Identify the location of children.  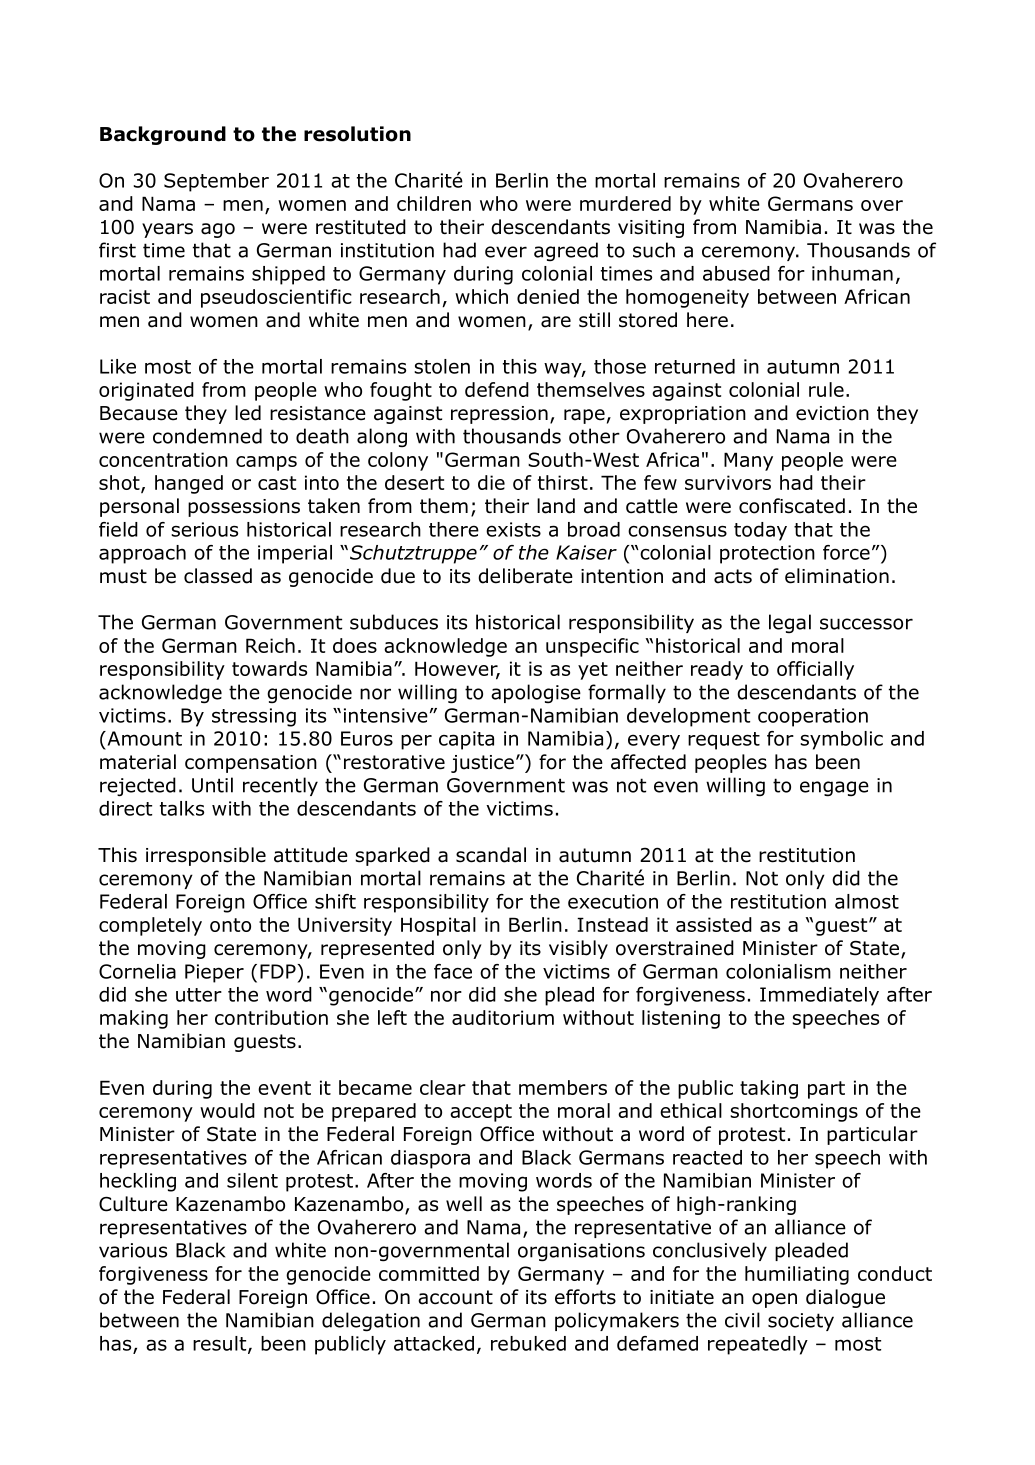
(434, 203).
